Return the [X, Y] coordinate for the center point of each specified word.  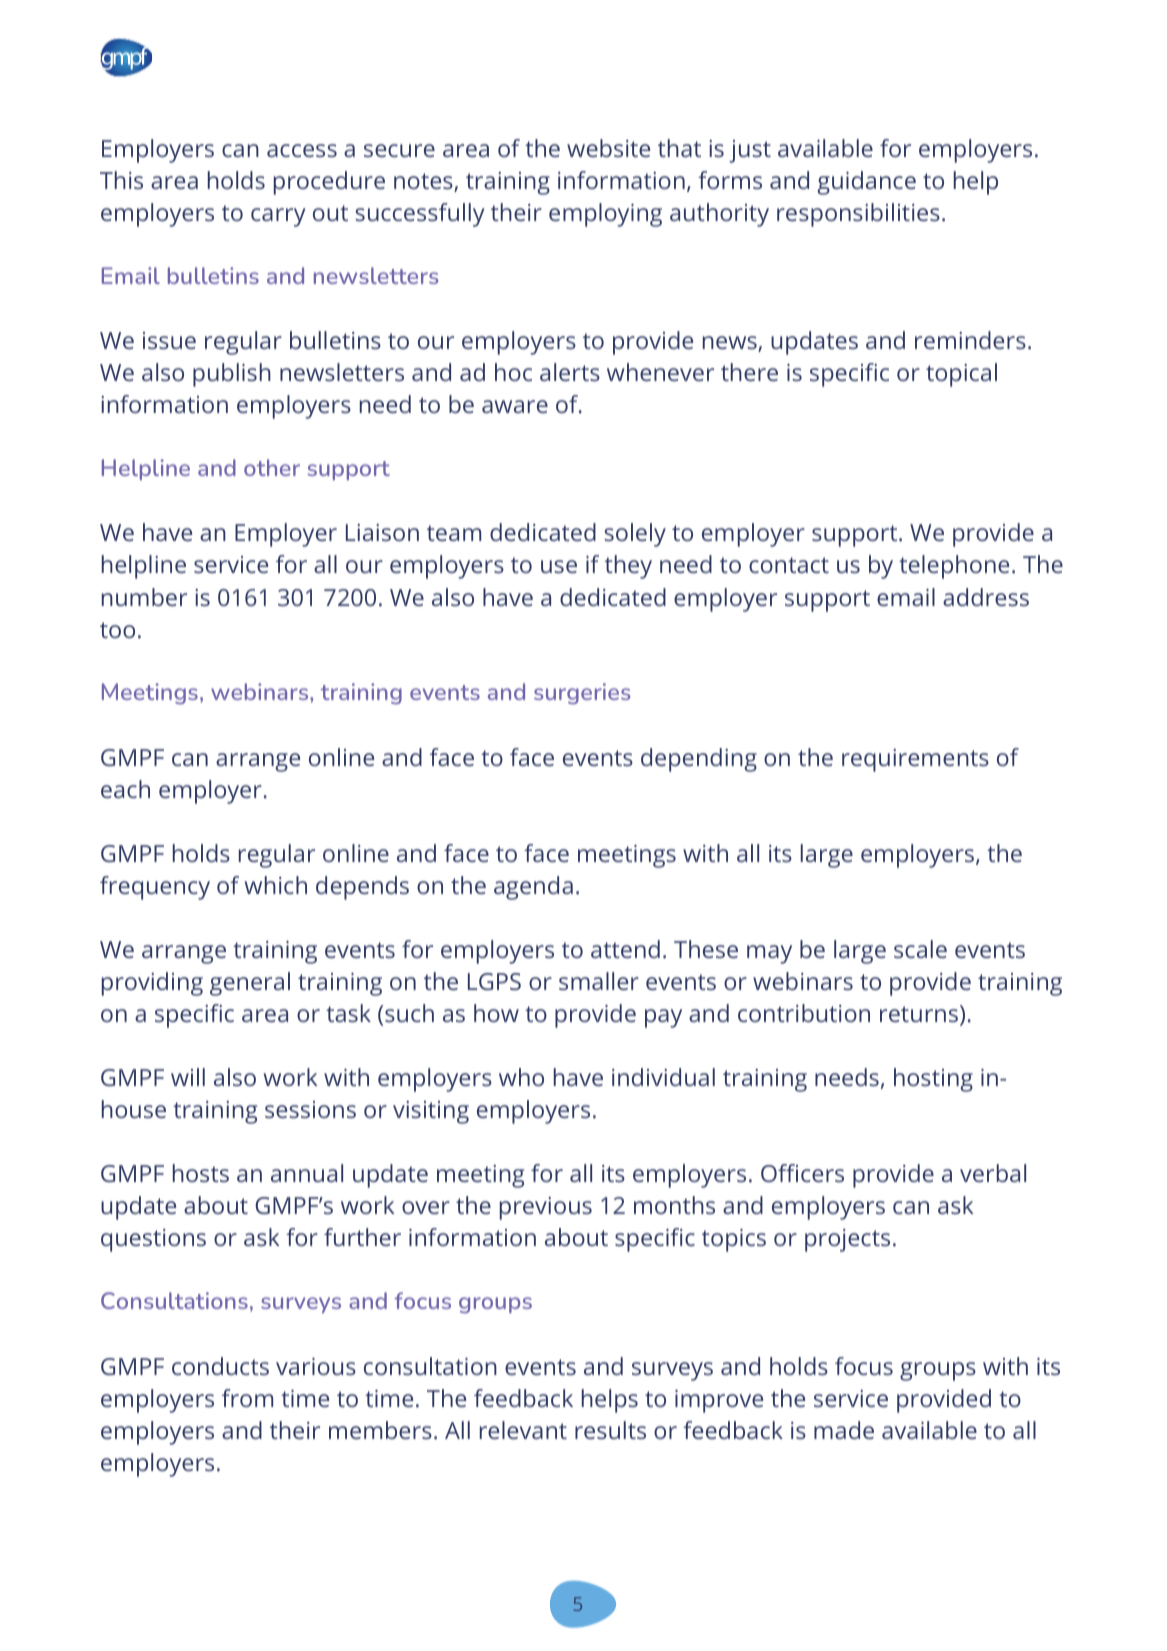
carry [278, 217]
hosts [201, 1173]
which [276, 885]
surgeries [582, 694]
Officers [802, 1173]
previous [546, 1208]
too [117, 630]
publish [232, 375]
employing [605, 215]
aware [515, 406]
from [247, 1398]
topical [961, 375]
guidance [866, 183]
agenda [533, 888]
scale [920, 949]
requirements [915, 760]
